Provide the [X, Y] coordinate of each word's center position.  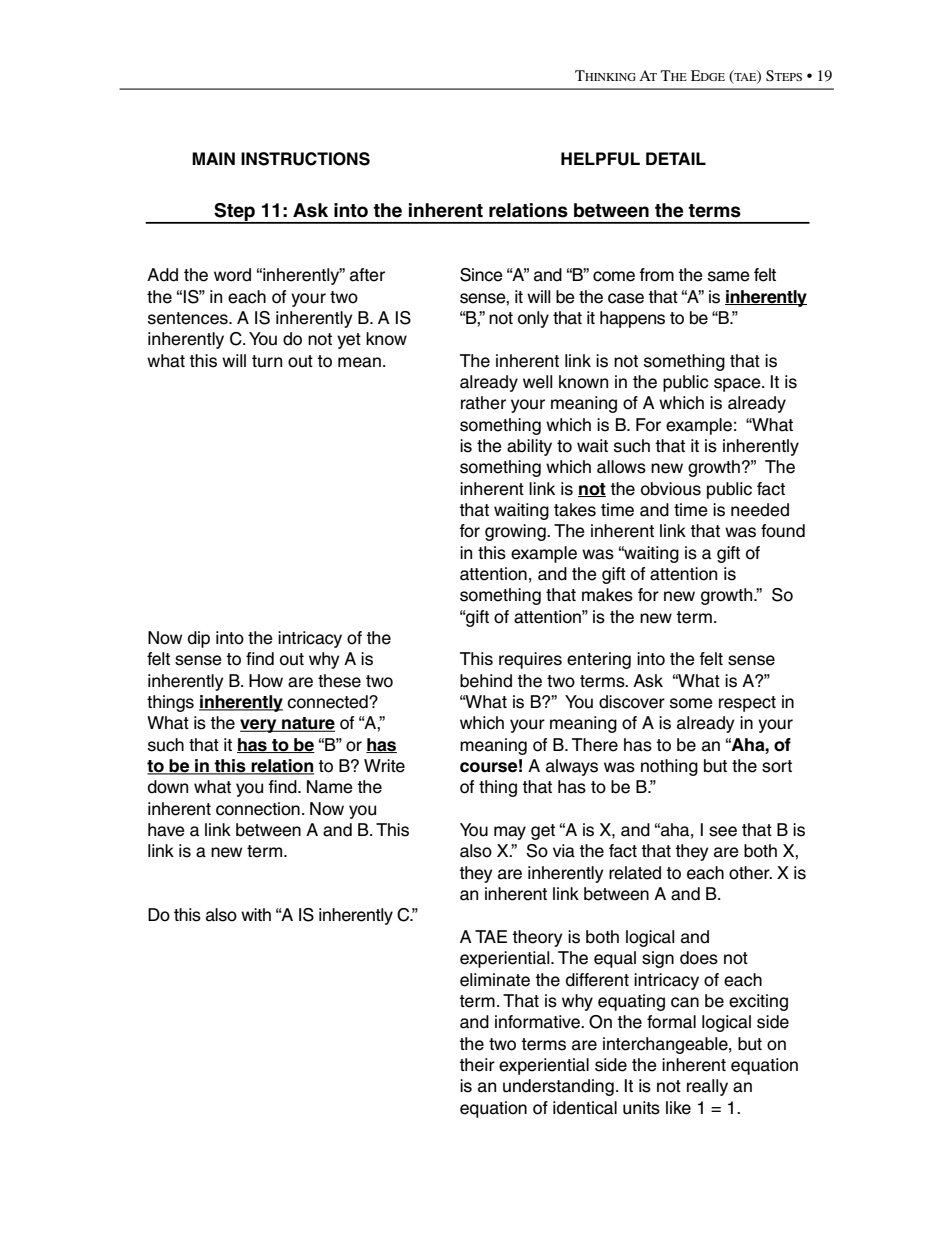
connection [258, 809]
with [256, 914]
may [510, 833]
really [707, 1087]
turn [267, 361]
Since [481, 275]
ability [529, 447]
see [723, 831]
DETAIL [676, 158]
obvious [671, 489]
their [477, 1065]
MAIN [213, 158]
